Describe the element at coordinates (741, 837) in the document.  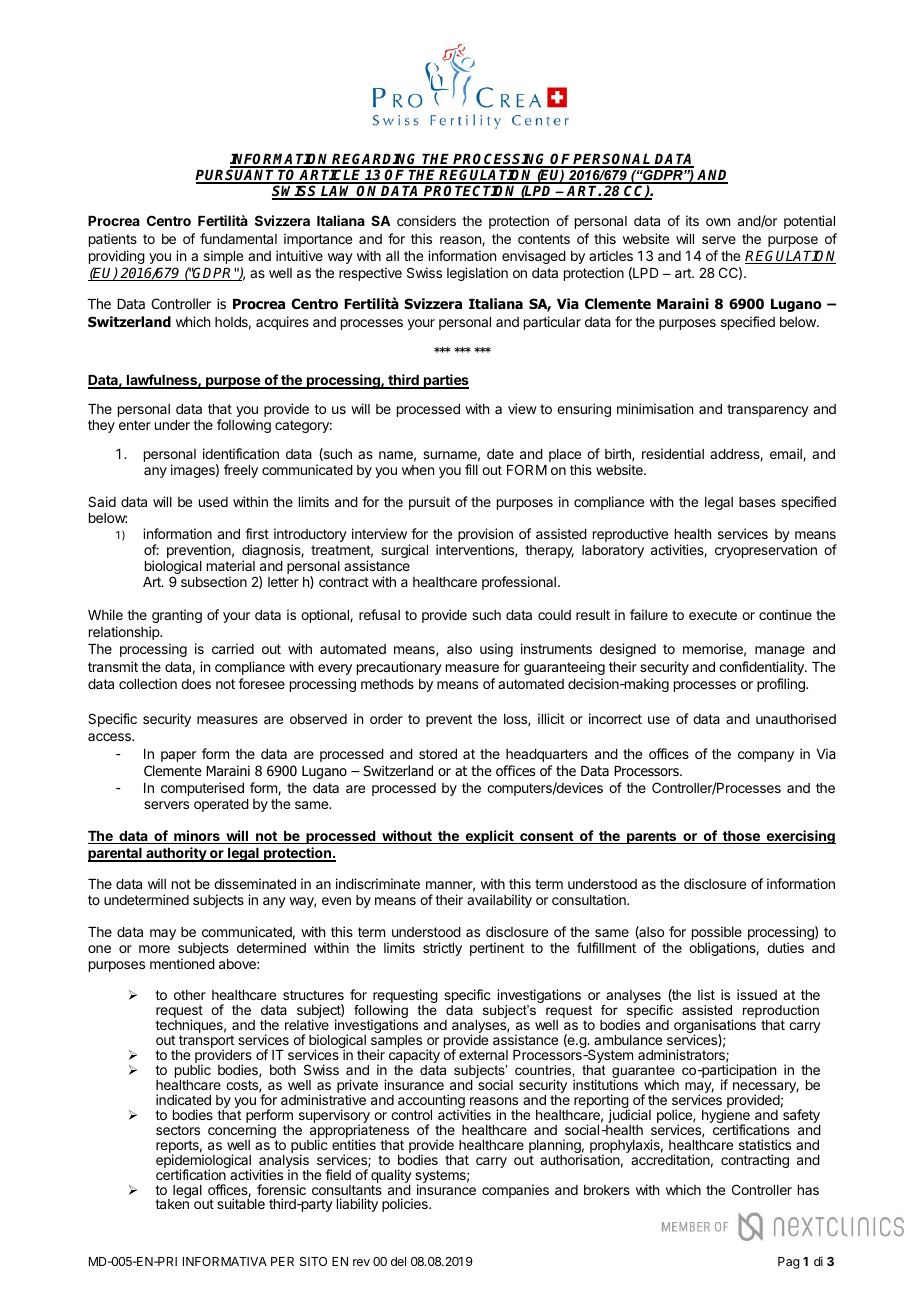
I see `those` at that location.
